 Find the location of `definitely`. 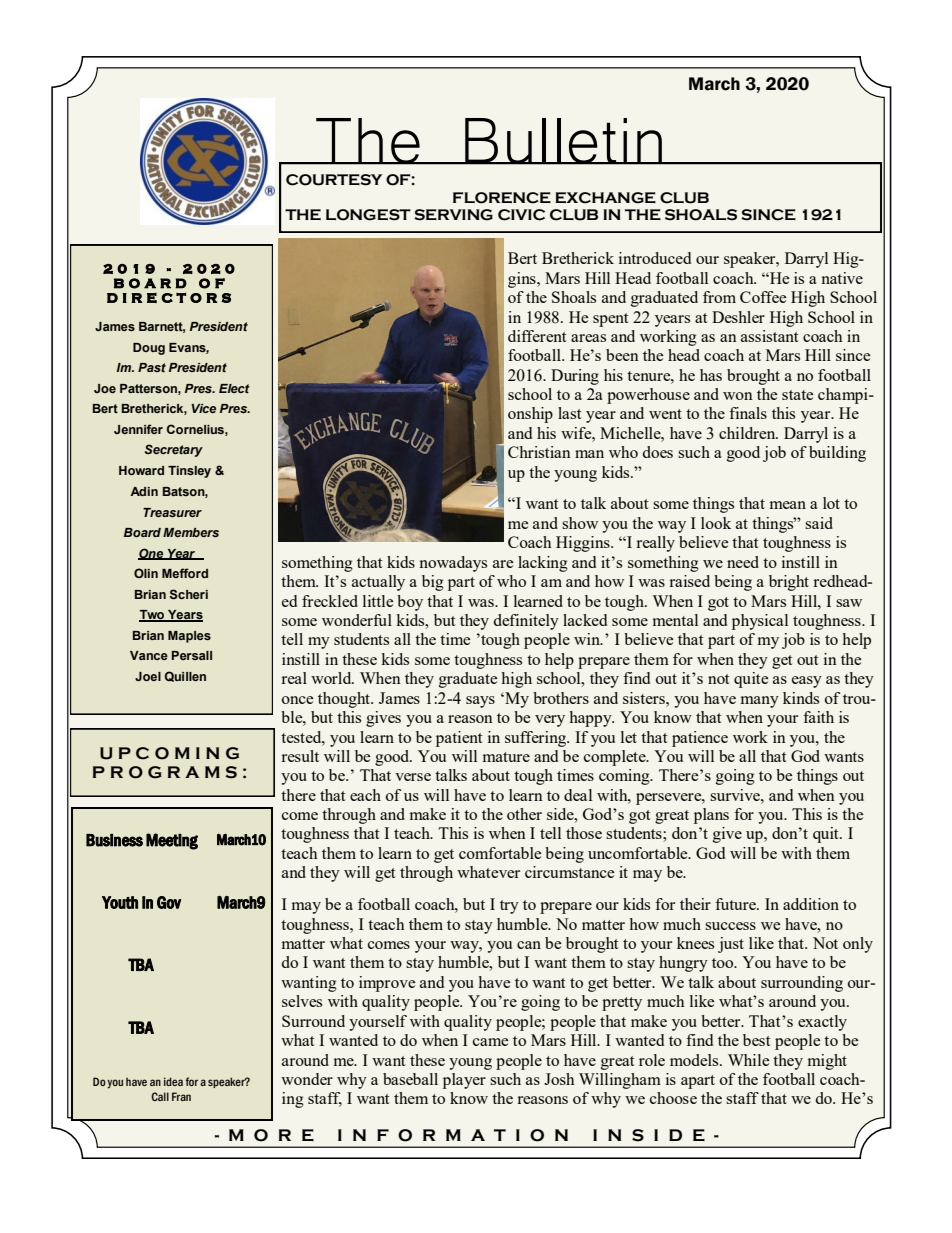

definitely is located at coordinates (526, 622).
